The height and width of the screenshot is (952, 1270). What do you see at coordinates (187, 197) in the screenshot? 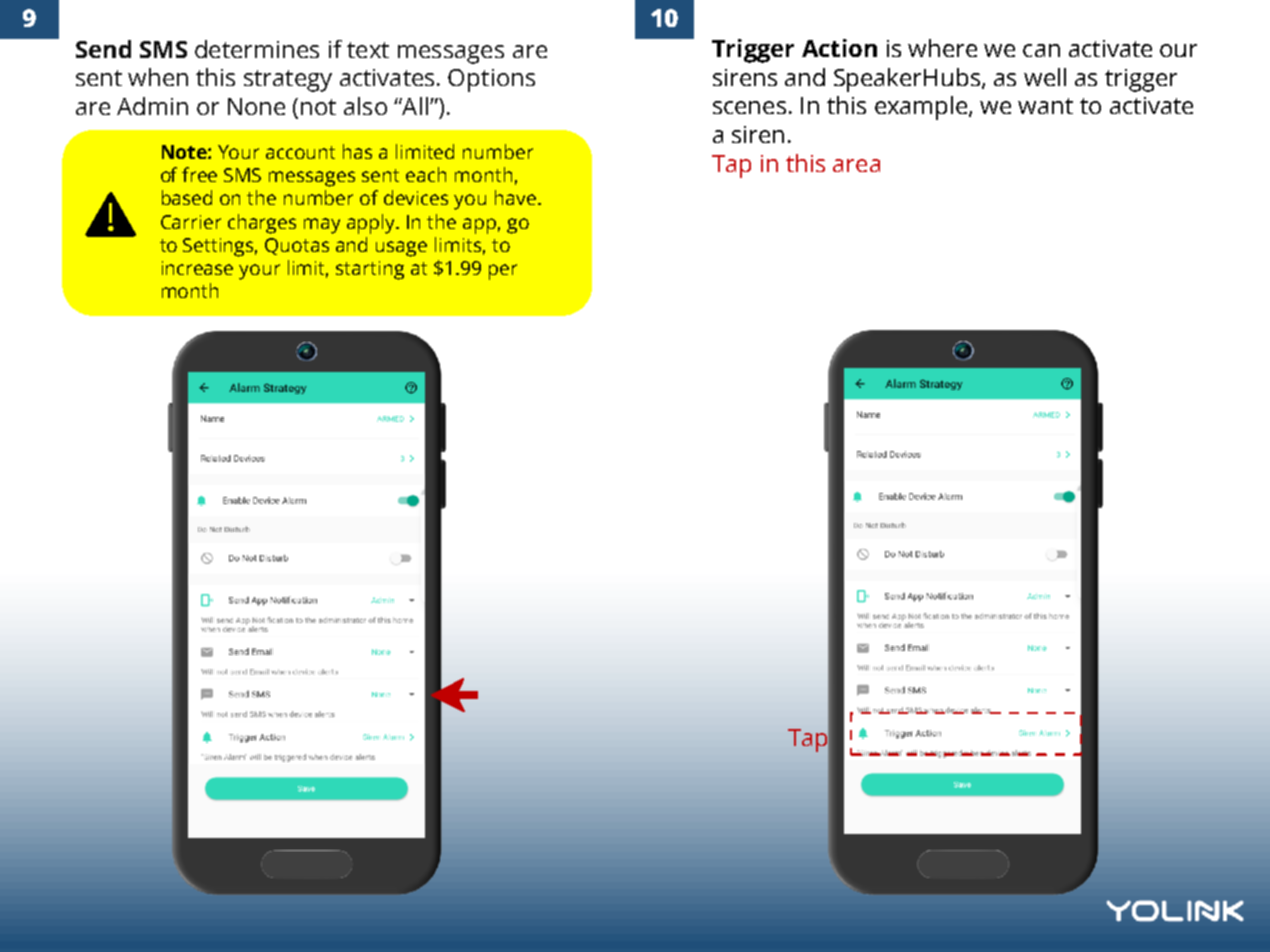
I see `based` at bounding box center [187, 197].
